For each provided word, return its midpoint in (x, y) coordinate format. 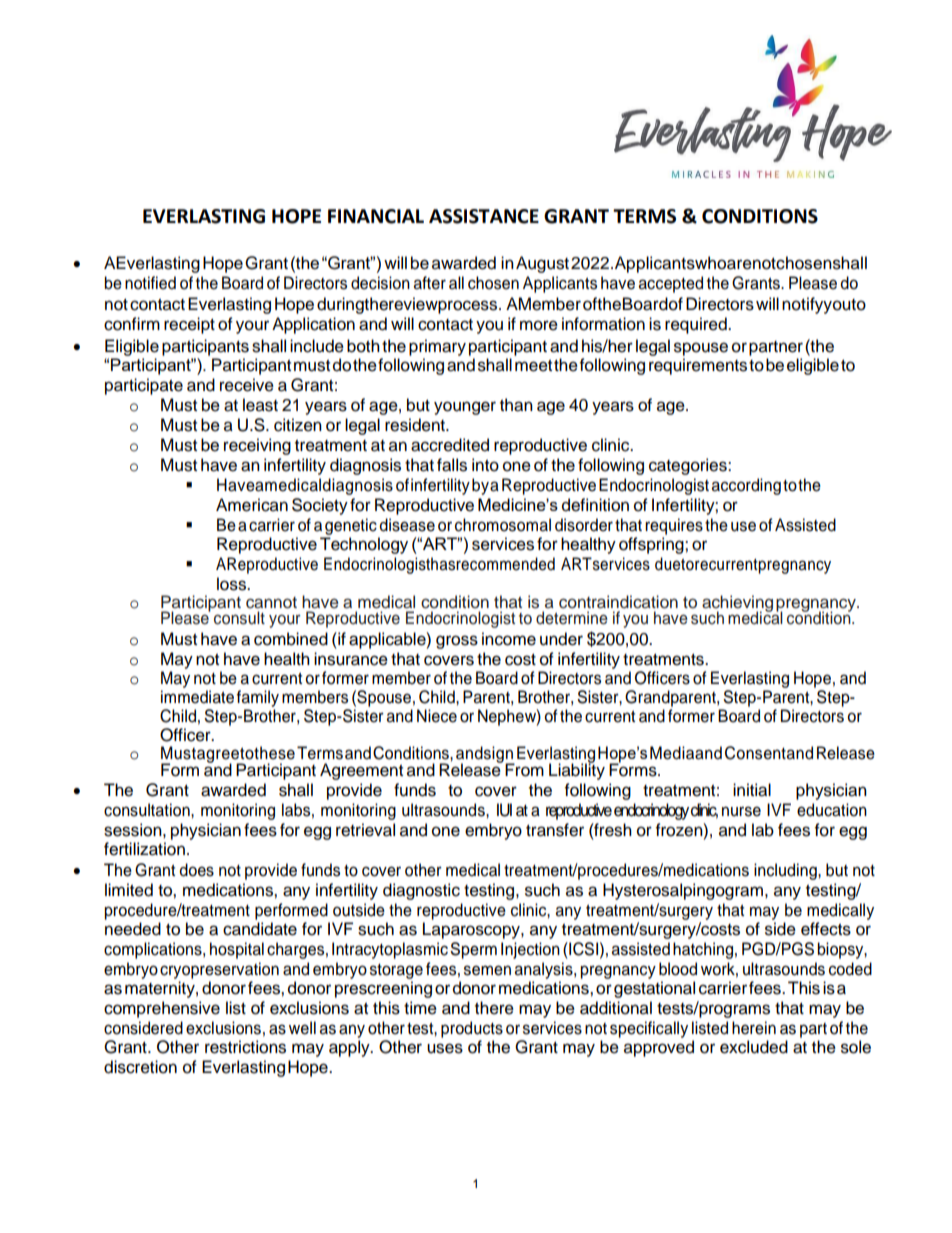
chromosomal (503, 525)
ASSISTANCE (484, 216)
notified (150, 283)
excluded (754, 1047)
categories (689, 466)
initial (752, 790)
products (472, 1029)
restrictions (245, 1047)
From (524, 770)
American (252, 505)
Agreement (361, 771)
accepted (671, 284)
